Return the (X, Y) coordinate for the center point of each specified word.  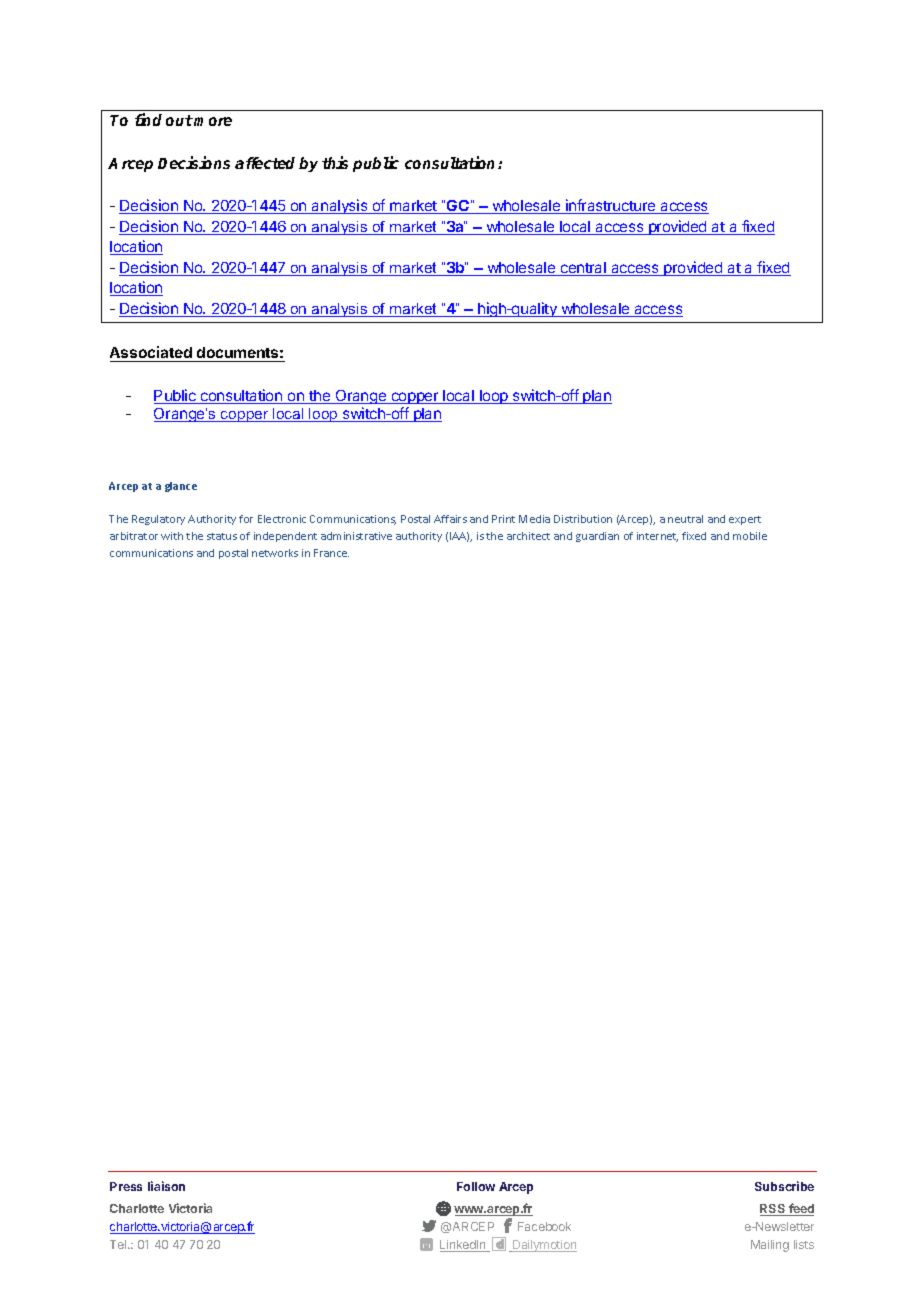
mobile (750, 536)
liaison (166, 1186)
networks (275, 553)
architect (528, 536)
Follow (476, 1186)
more (213, 121)
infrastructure (611, 206)
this (335, 162)
